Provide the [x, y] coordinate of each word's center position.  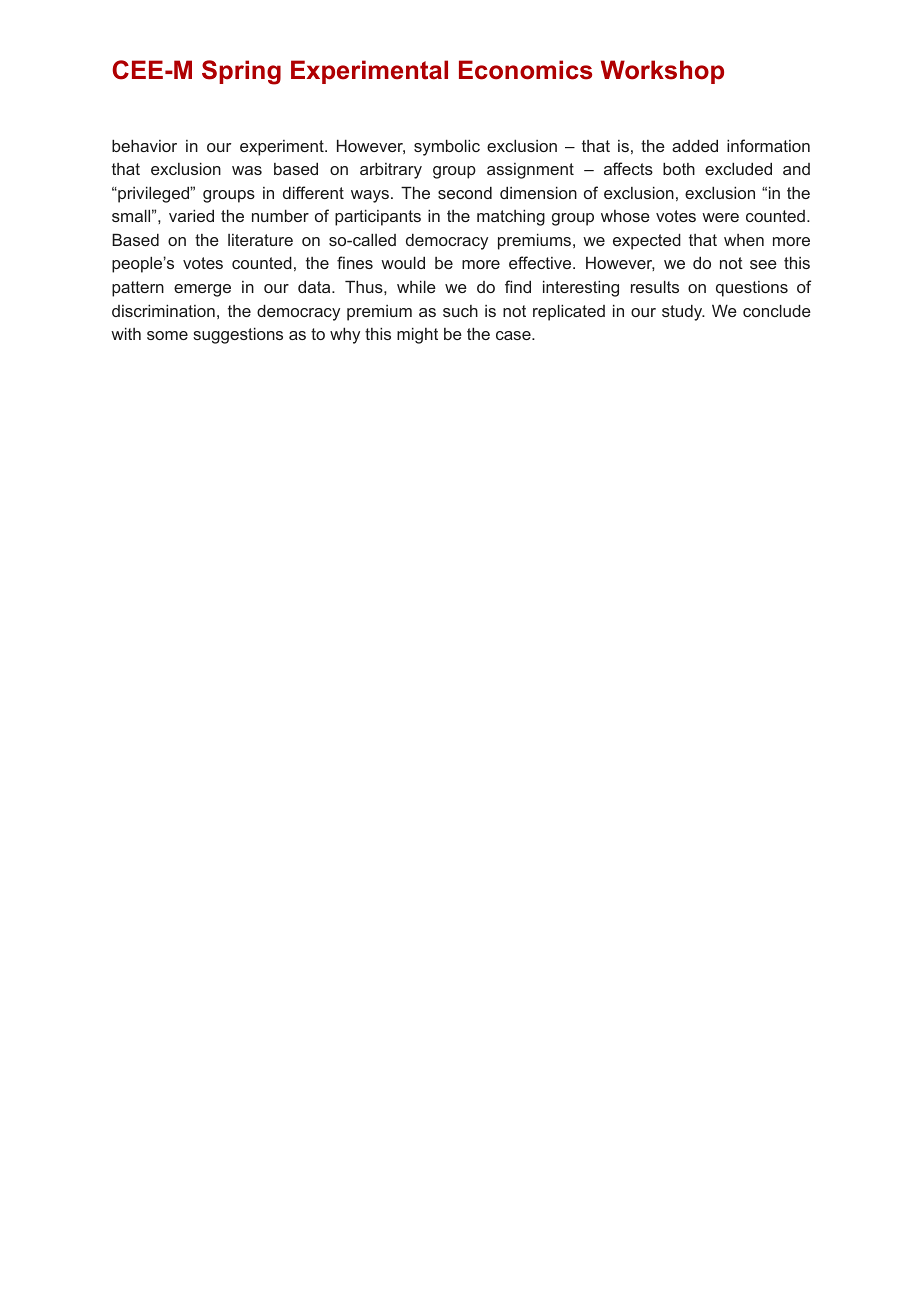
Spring [241, 72]
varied [191, 215]
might [417, 335]
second [465, 192]
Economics [525, 70]
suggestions [238, 335]
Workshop [662, 72]
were [720, 217]
